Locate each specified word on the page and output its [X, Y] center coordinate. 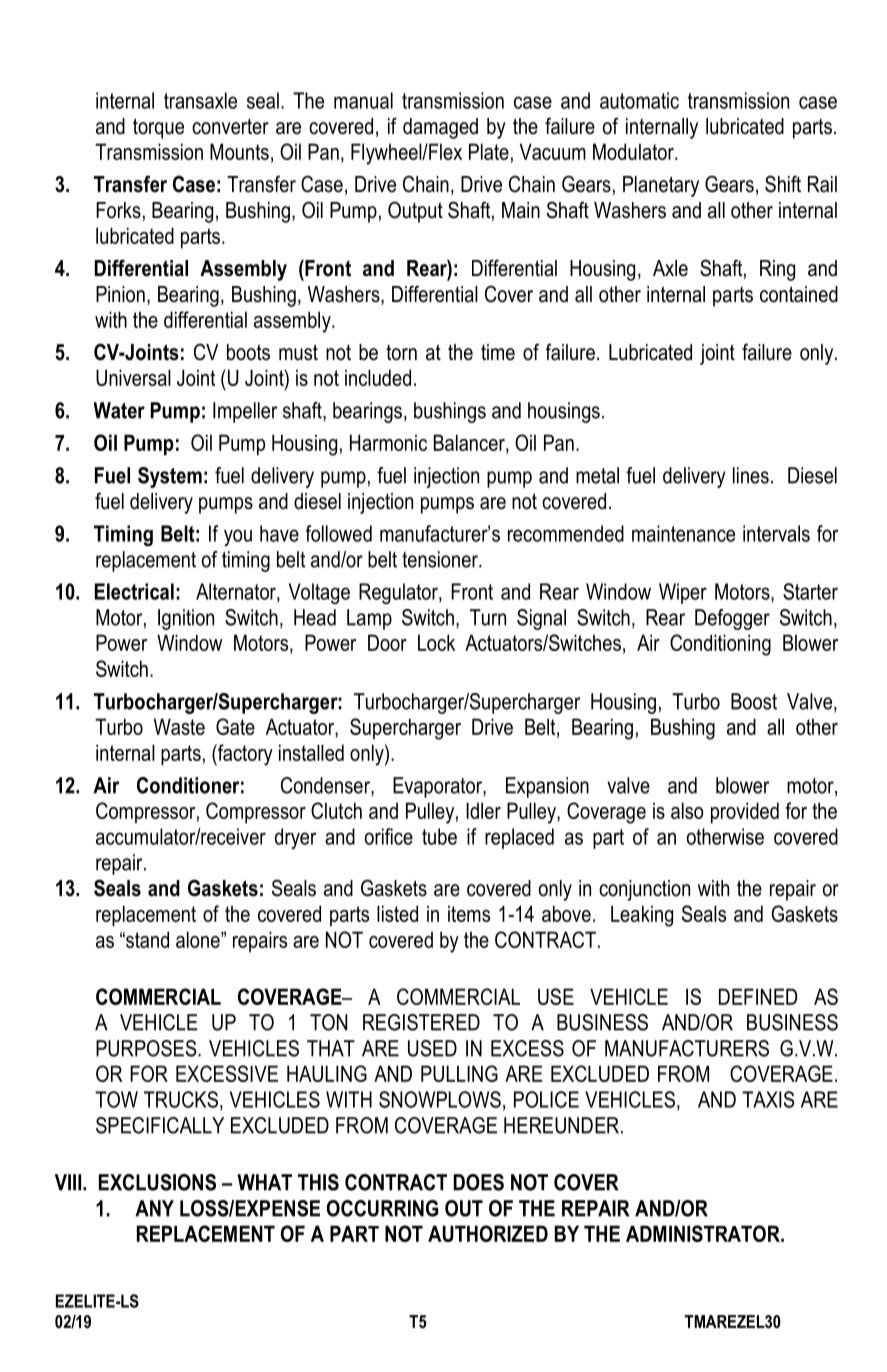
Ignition [186, 619]
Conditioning [720, 645]
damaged [440, 128]
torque [158, 128]
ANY [154, 1208]
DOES [479, 1182]
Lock [436, 642]
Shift [783, 184]
